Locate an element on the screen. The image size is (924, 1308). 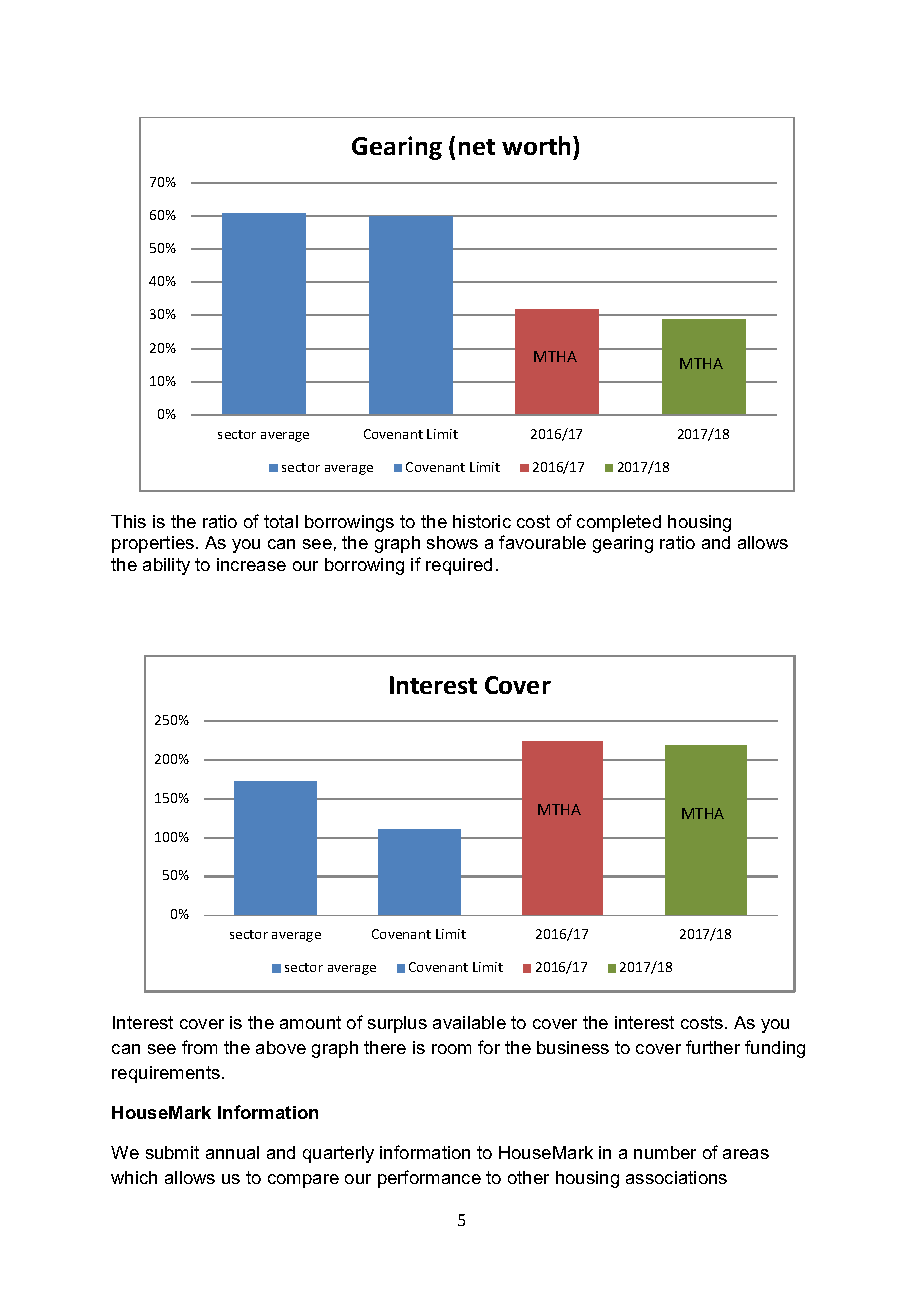
ability is located at coordinates (166, 566).
